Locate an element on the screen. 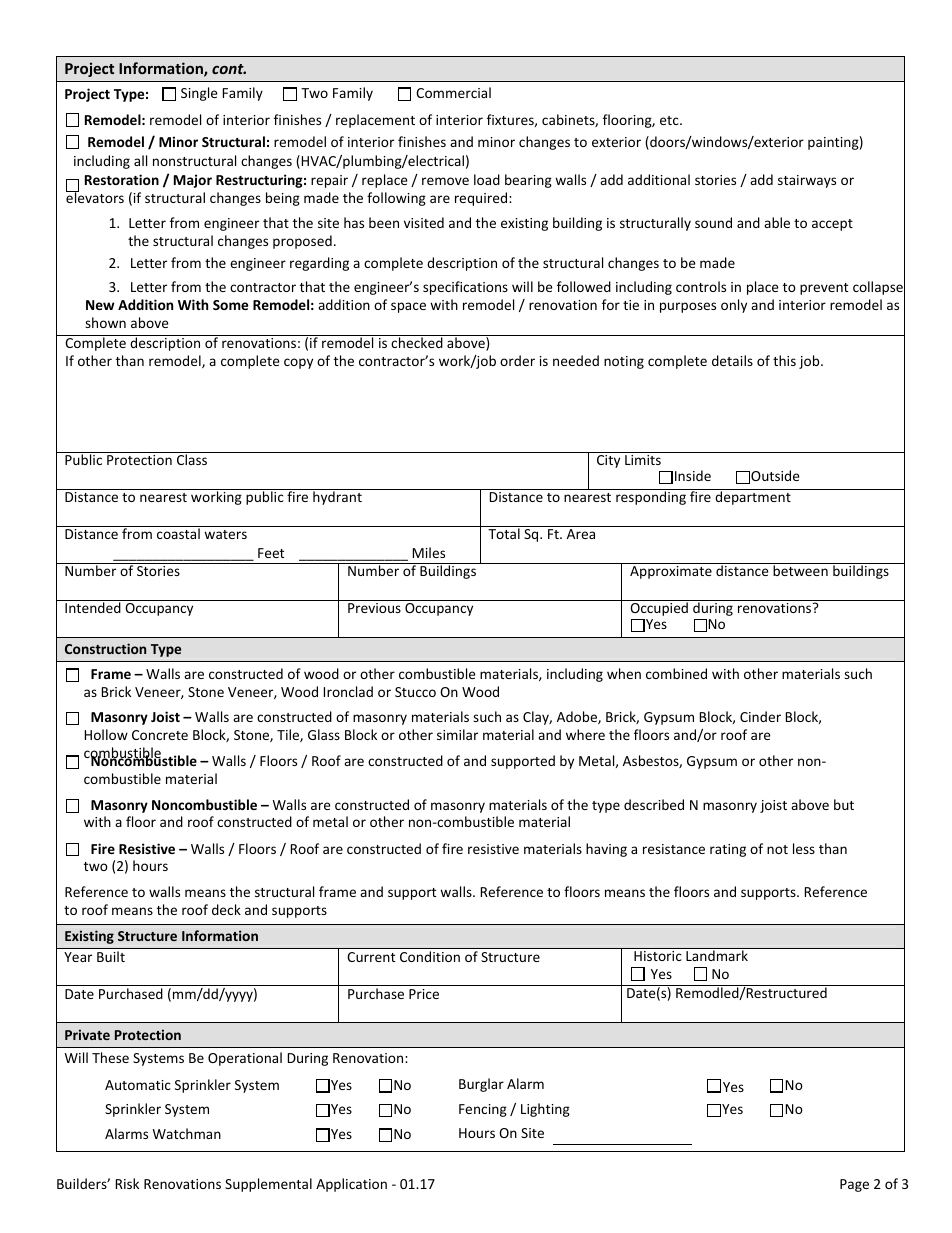  department is located at coordinates (753, 498).
